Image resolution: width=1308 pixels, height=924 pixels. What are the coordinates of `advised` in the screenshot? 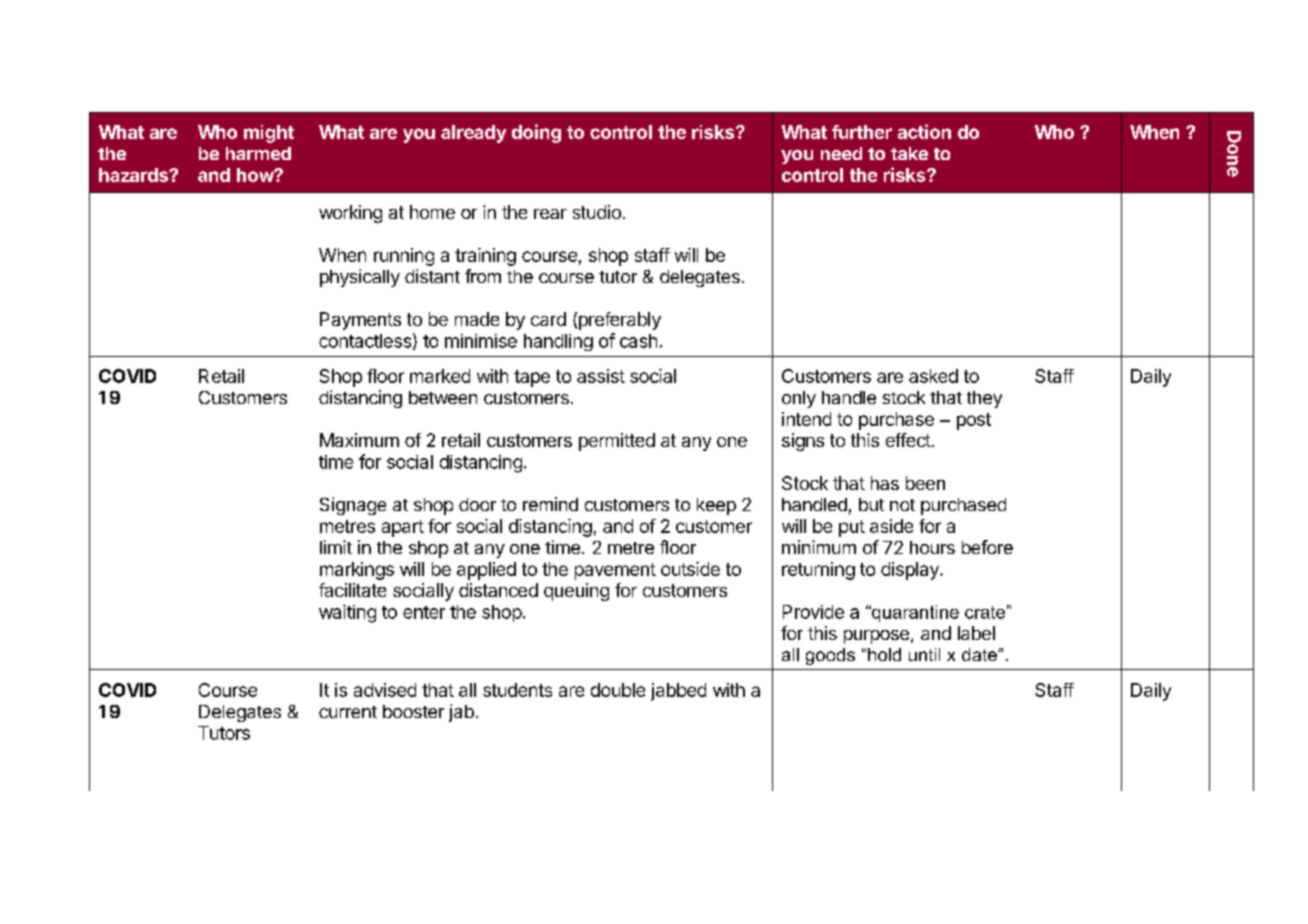 It's located at (385, 690).
